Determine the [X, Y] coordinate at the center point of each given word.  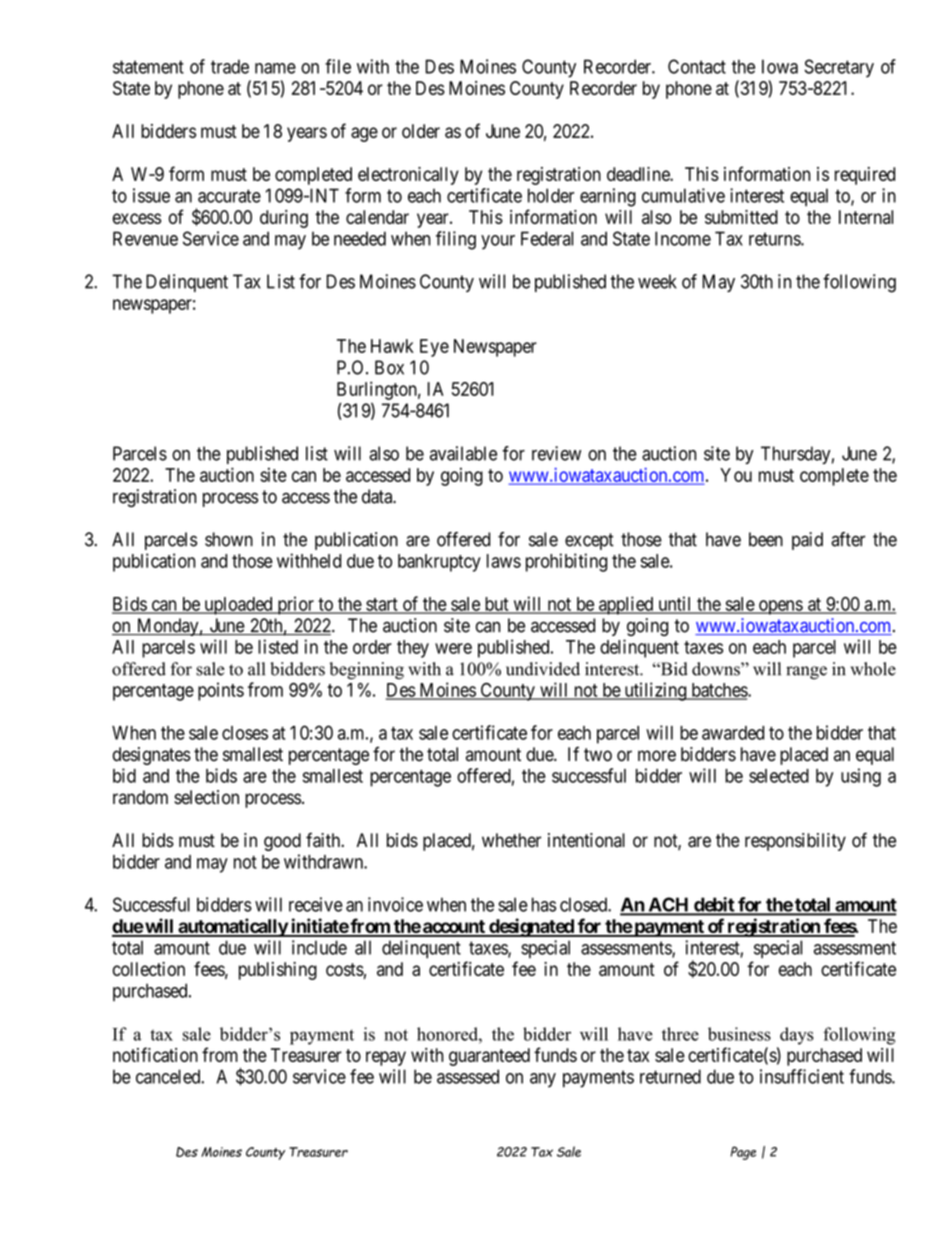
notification [155, 1054]
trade [230, 66]
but [496, 605]
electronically [408, 176]
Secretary [839, 68]
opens [780, 607]
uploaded [238, 606]
